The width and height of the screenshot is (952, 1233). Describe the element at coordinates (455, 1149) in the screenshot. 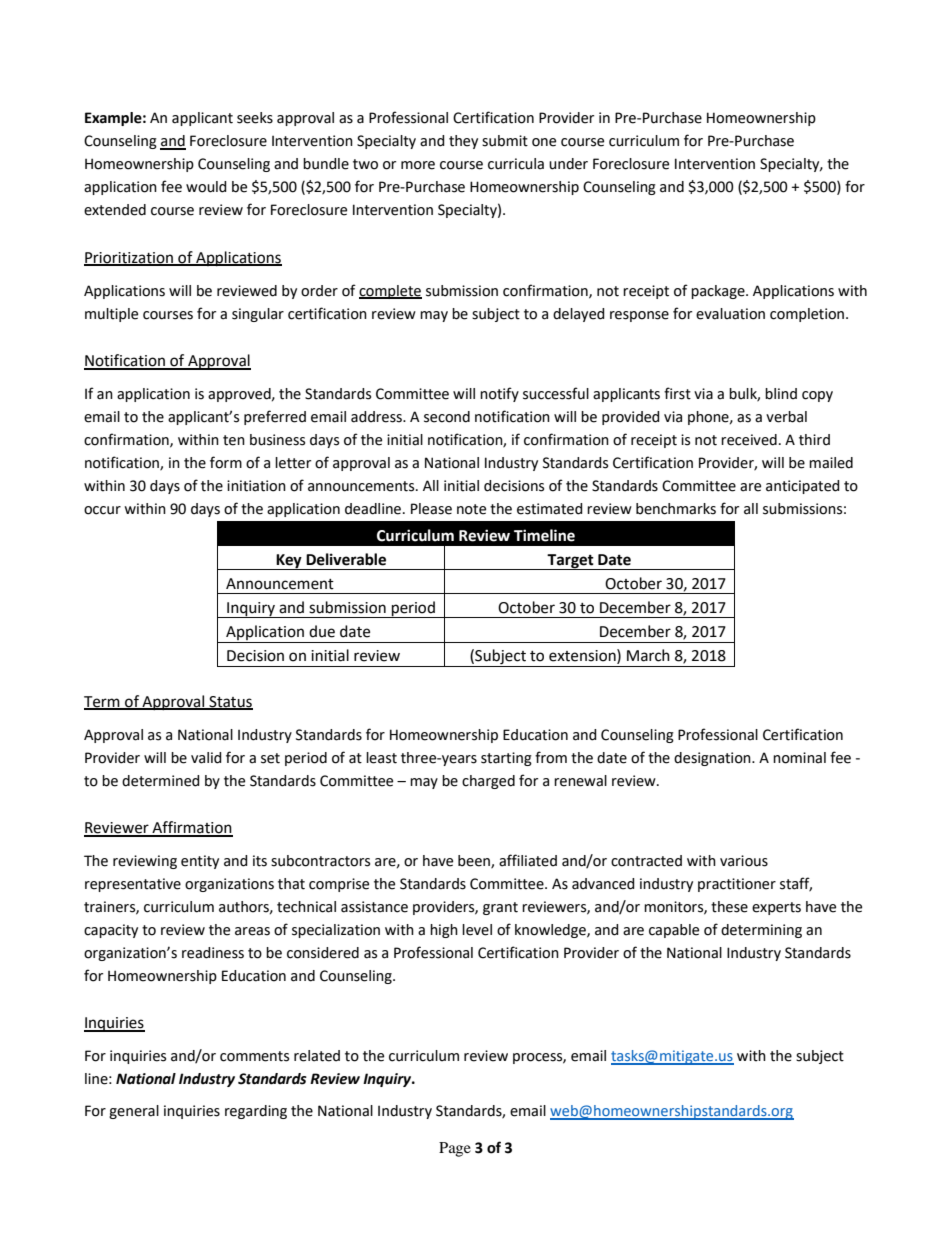

I see `Page` at that location.
